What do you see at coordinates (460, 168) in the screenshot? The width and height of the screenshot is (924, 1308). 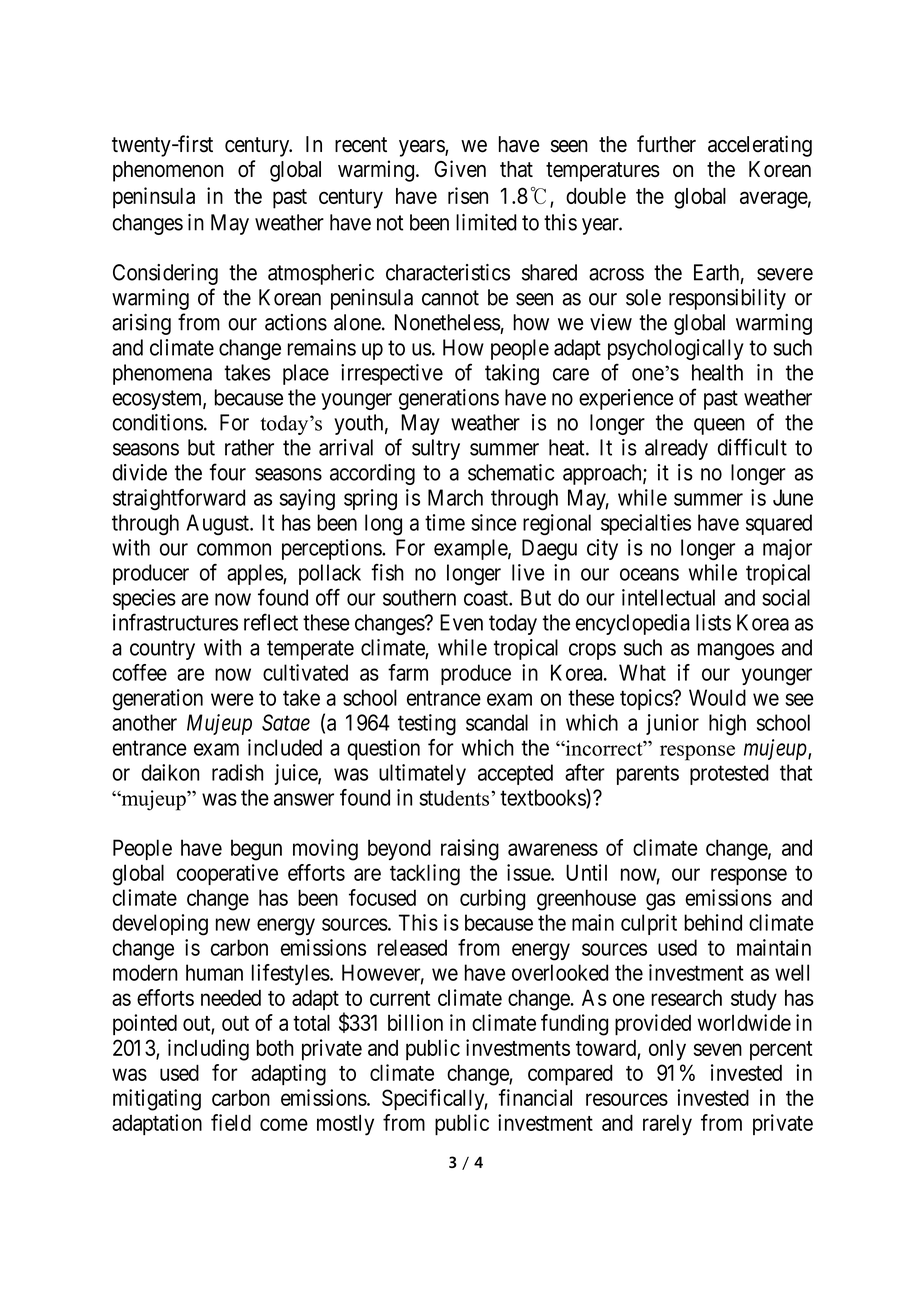 I see `Given` at bounding box center [460, 168].
